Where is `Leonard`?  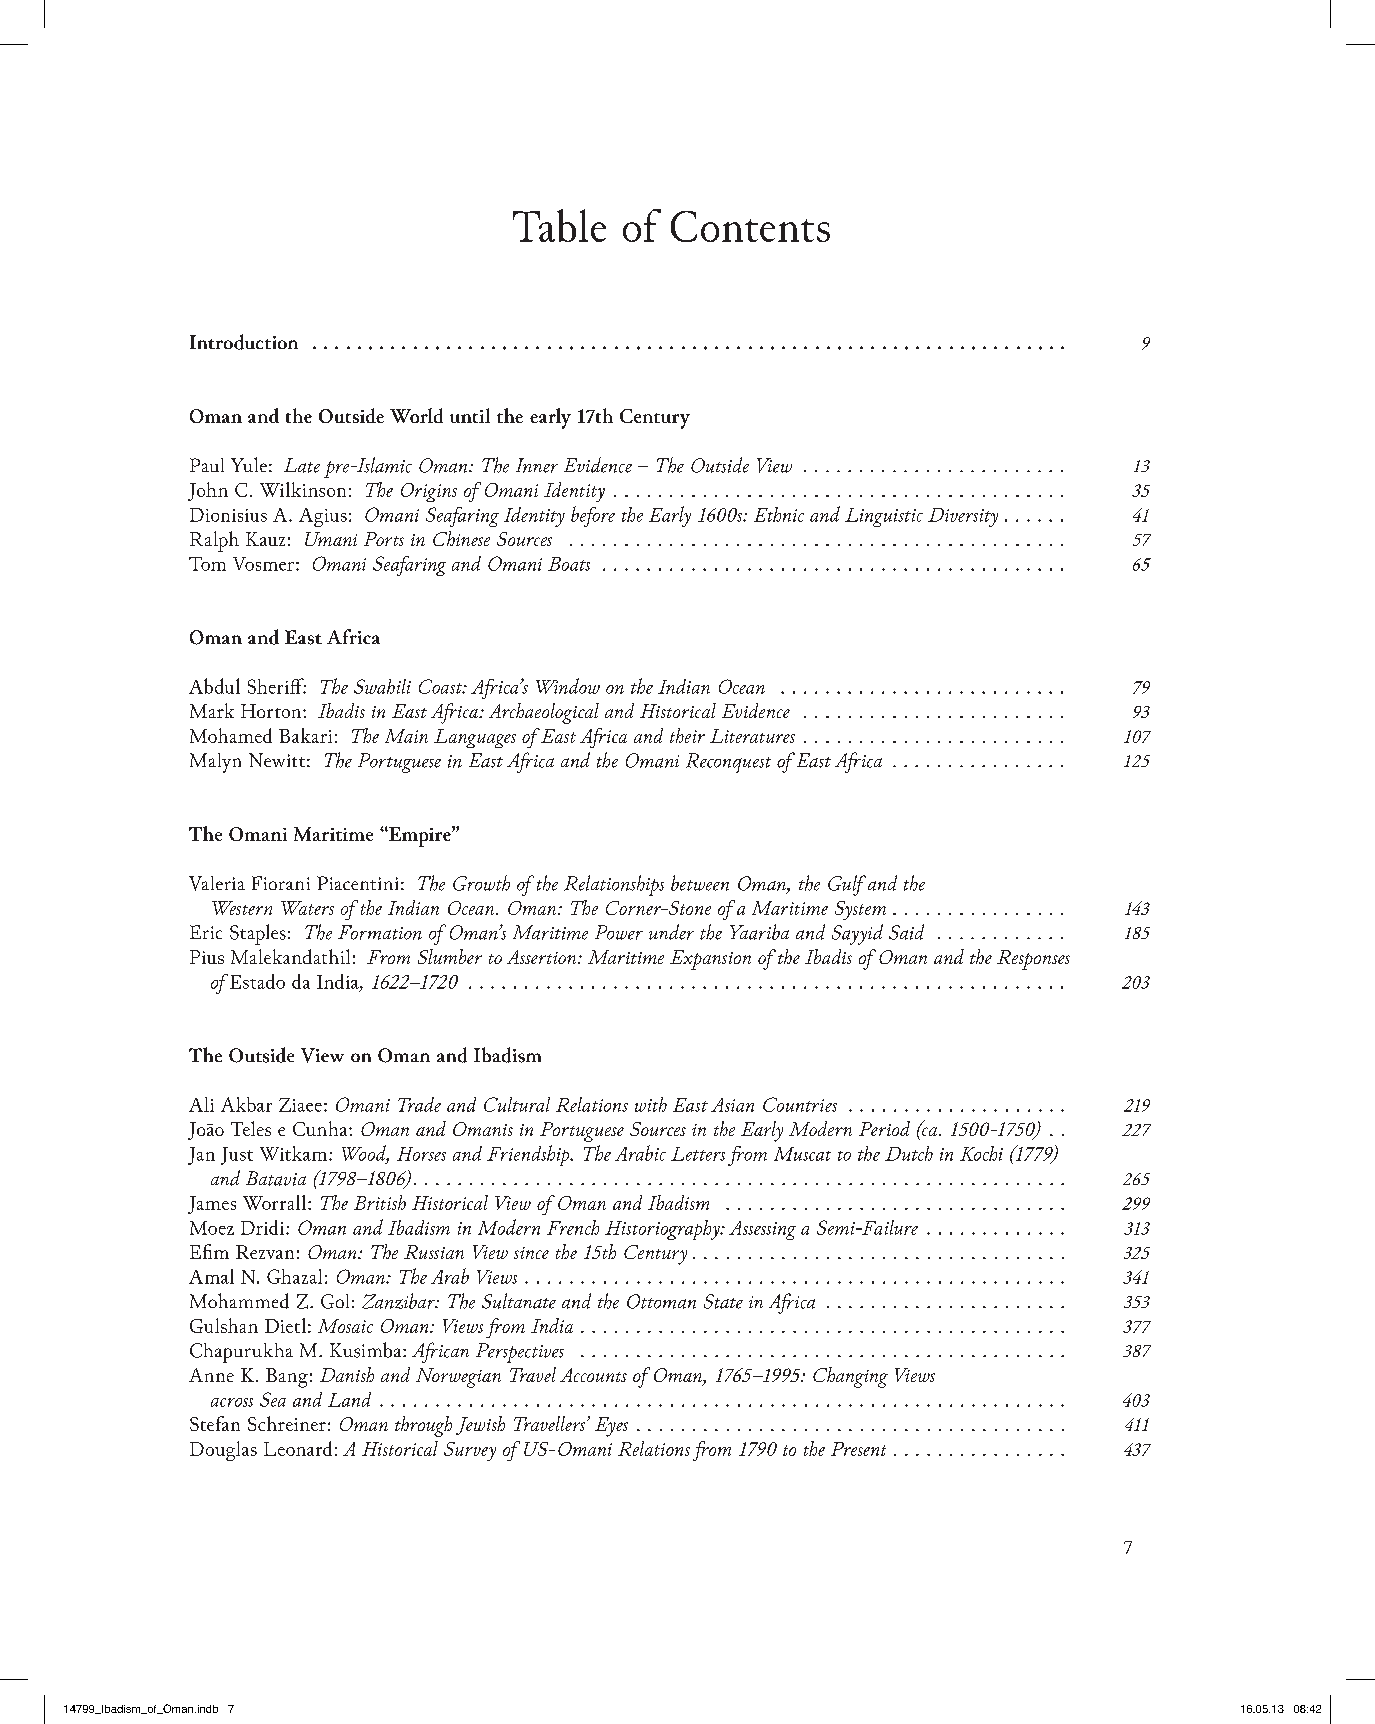 Leonard is located at coordinates (298, 1448).
